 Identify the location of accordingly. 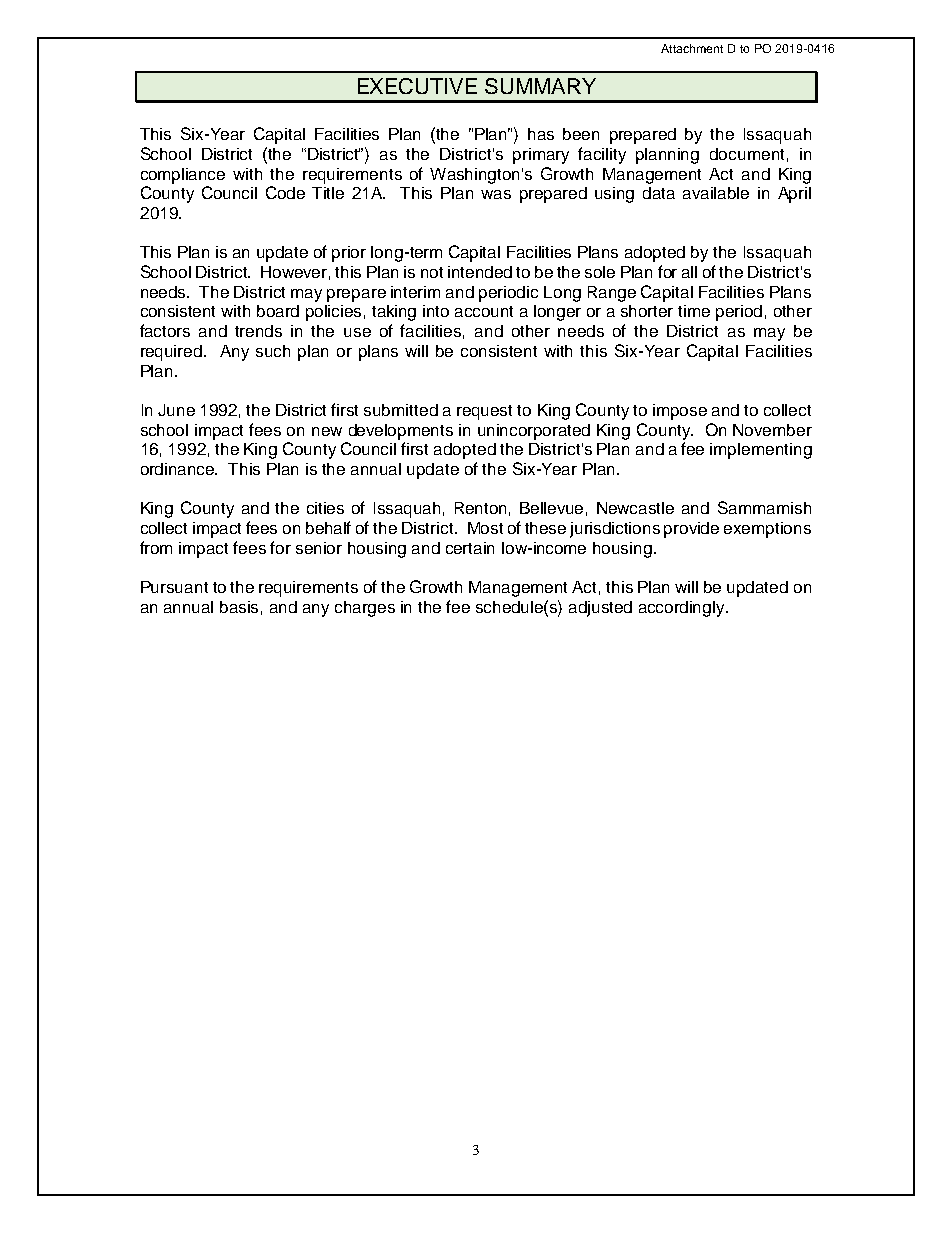
(683, 609).
